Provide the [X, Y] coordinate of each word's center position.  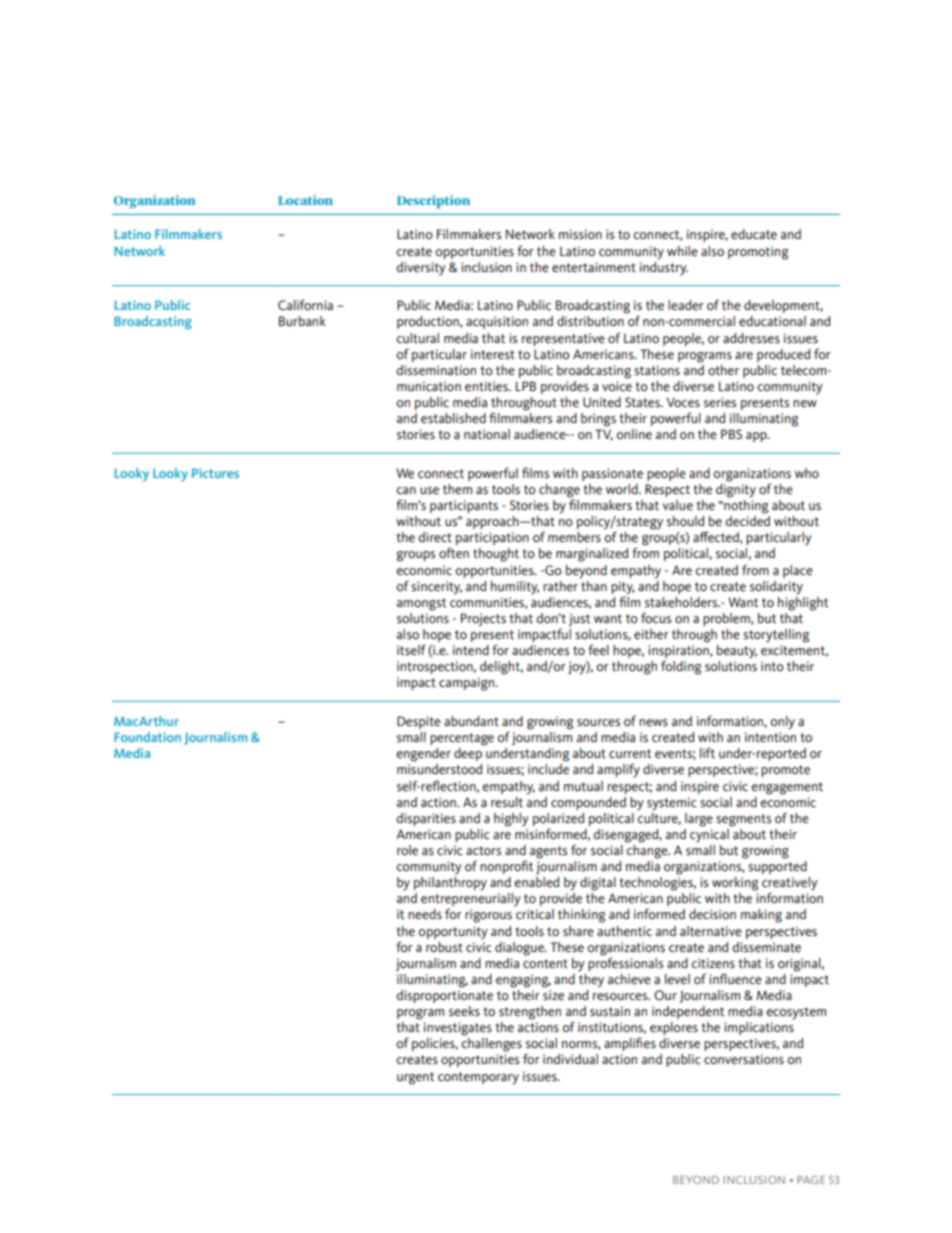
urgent [415, 1078]
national [487, 434]
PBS [731, 434]
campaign [468, 684]
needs [425, 914]
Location [305, 200]
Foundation [148, 737]
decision [712, 914]
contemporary [478, 1078]
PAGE [811, 1179]
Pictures [215, 473]
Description [433, 202]
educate [754, 234]
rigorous [488, 916]
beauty [737, 652]
